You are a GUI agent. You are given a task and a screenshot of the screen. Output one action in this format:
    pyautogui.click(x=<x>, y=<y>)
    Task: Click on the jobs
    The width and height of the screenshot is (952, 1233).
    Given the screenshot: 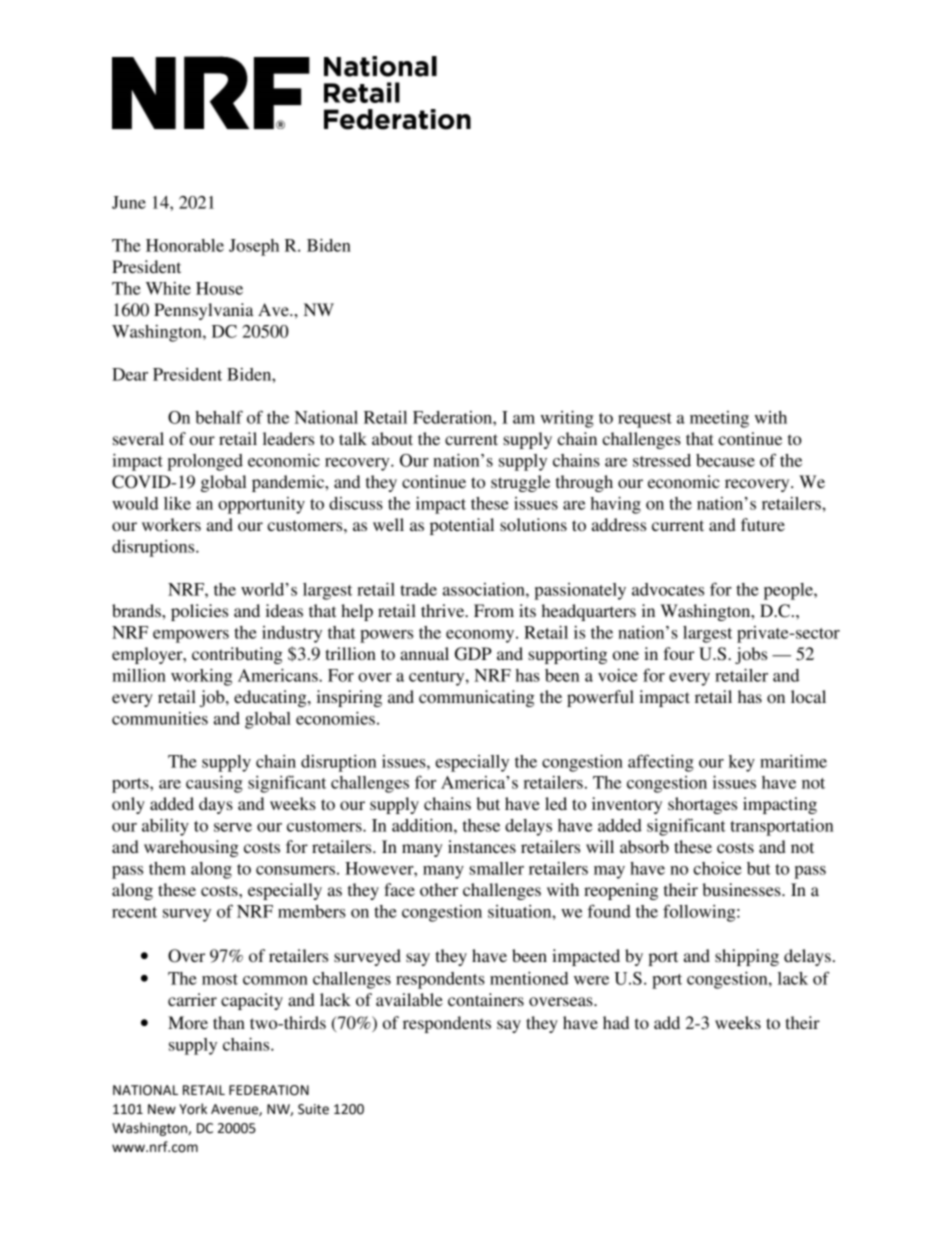 What is the action you would take?
    pyautogui.click(x=751, y=655)
